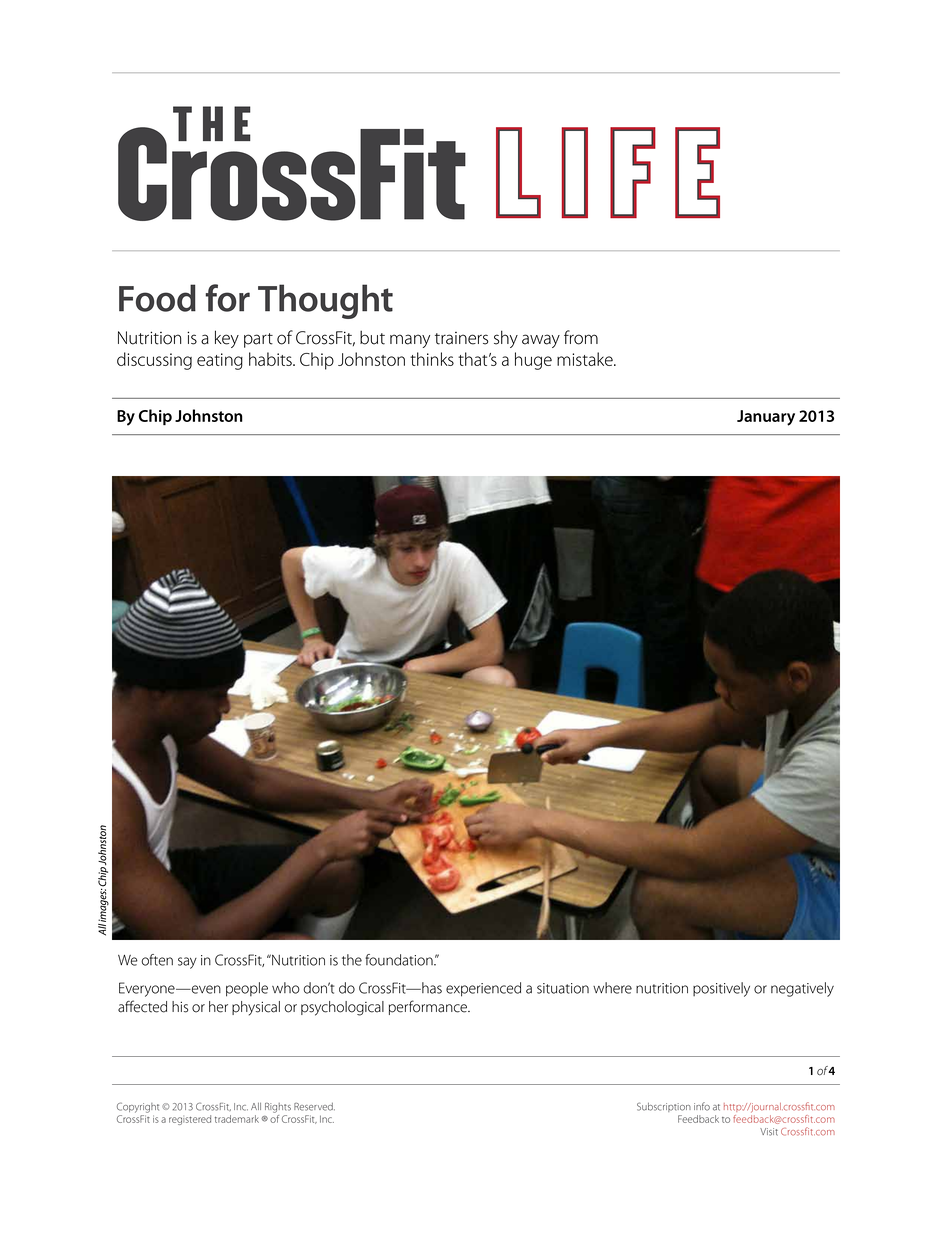 The width and height of the screenshot is (952, 1233). What do you see at coordinates (581, 337) in the screenshot?
I see `from` at bounding box center [581, 337].
